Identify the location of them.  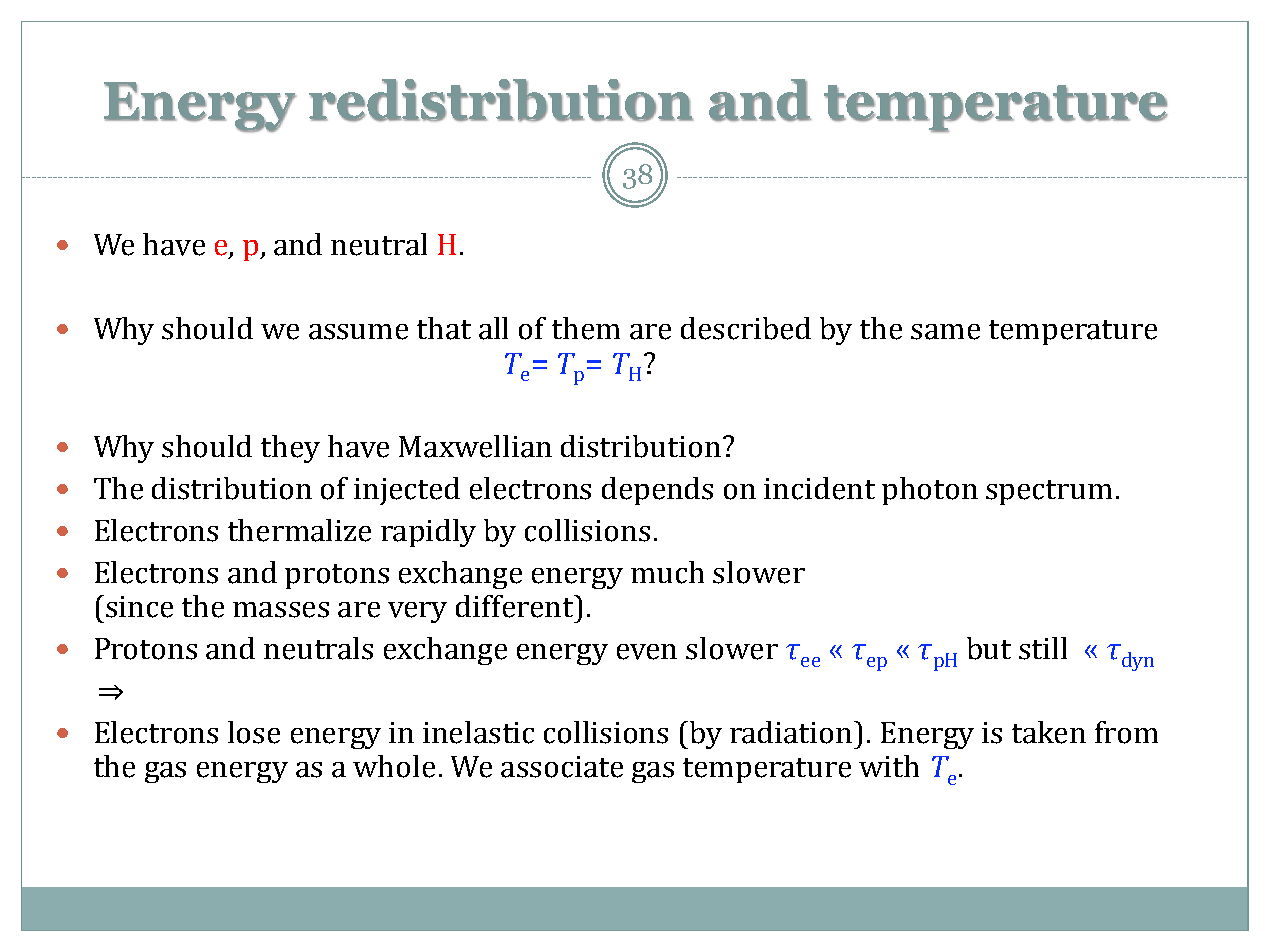
(586, 328).
